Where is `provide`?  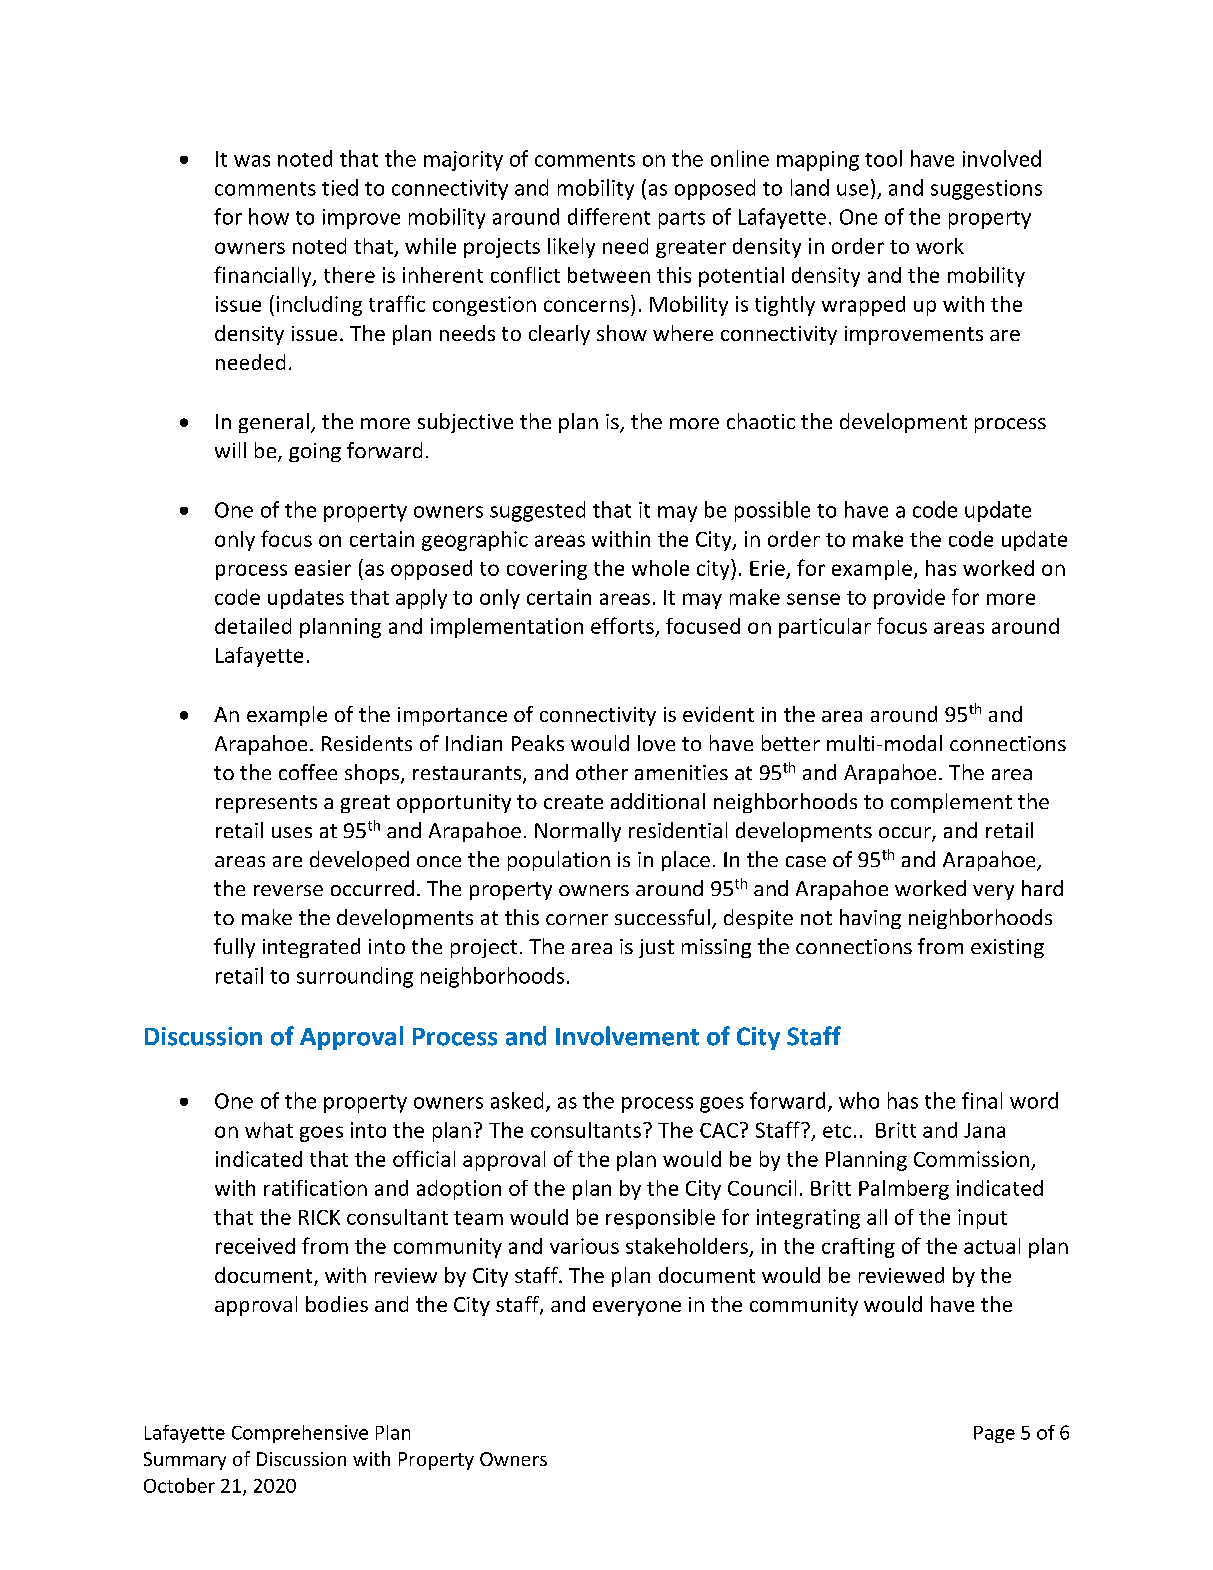 provide is located at coordinates (909, 599).
